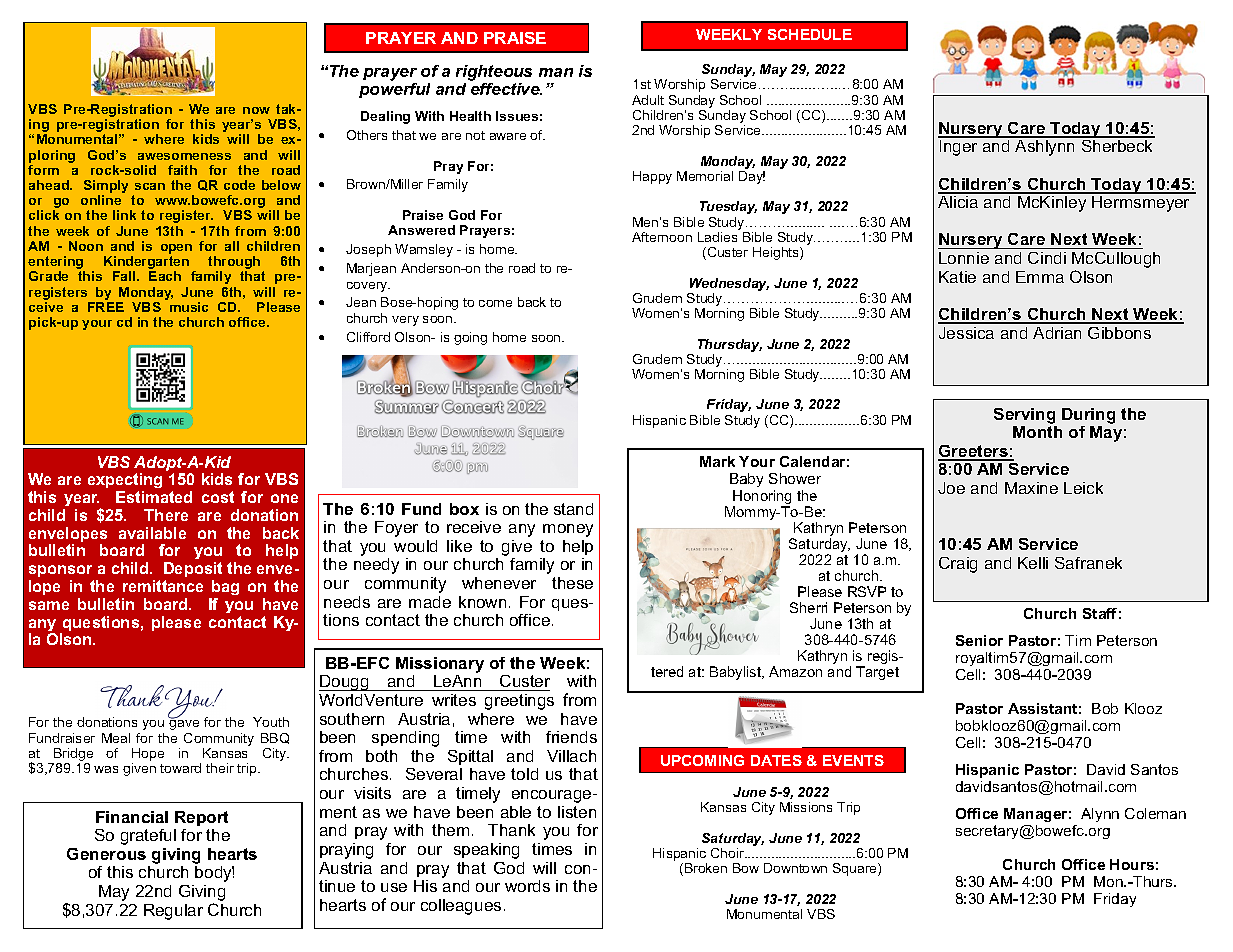  Describe the element at coordinates (394, 90) in the document. I see `powerful` at that location.
